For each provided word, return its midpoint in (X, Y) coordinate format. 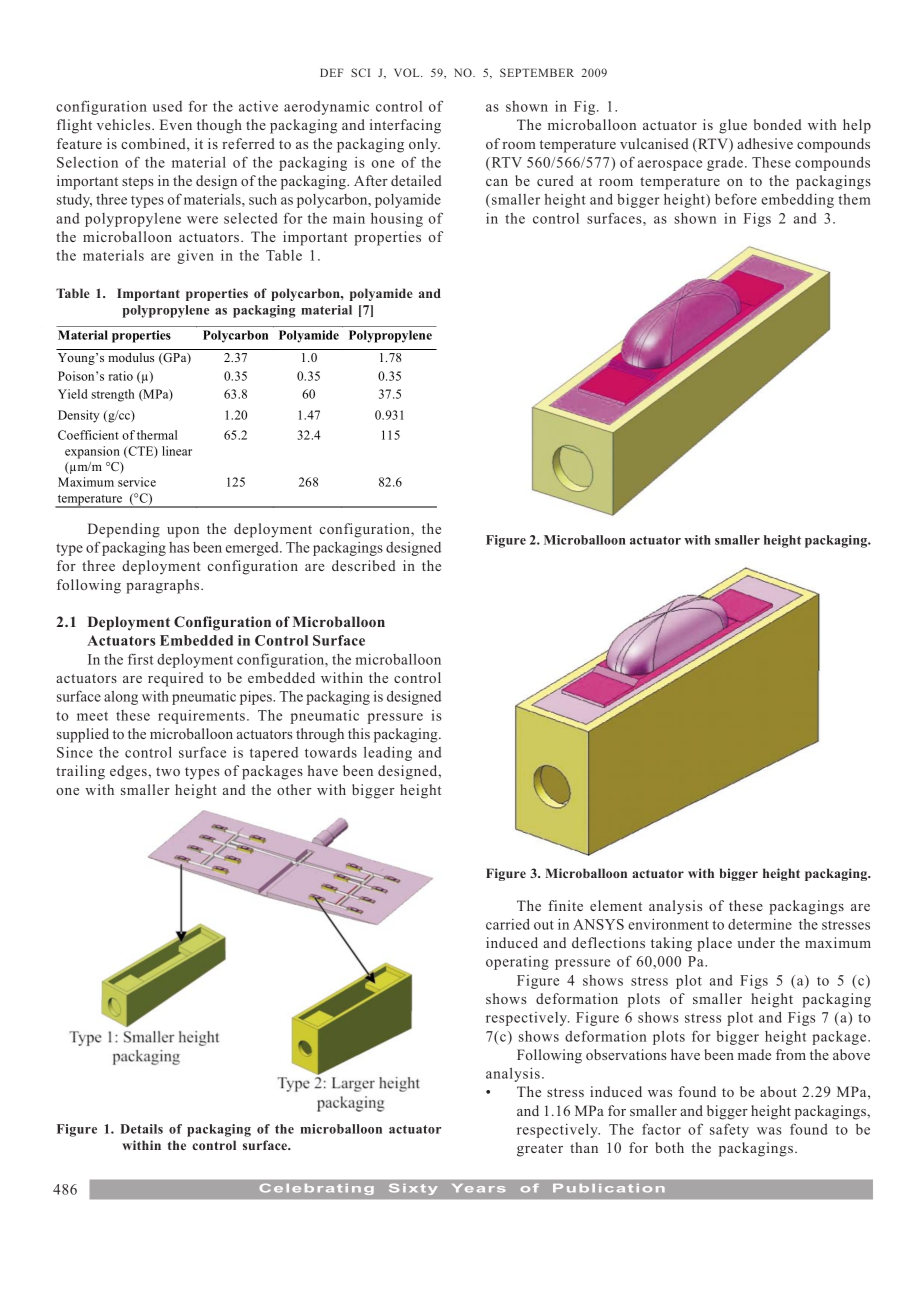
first (141, 659)
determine (760, 924)
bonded (778, 124)
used (167, 106)
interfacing (405, 126)
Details (141, 1129)
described (364, 565)
